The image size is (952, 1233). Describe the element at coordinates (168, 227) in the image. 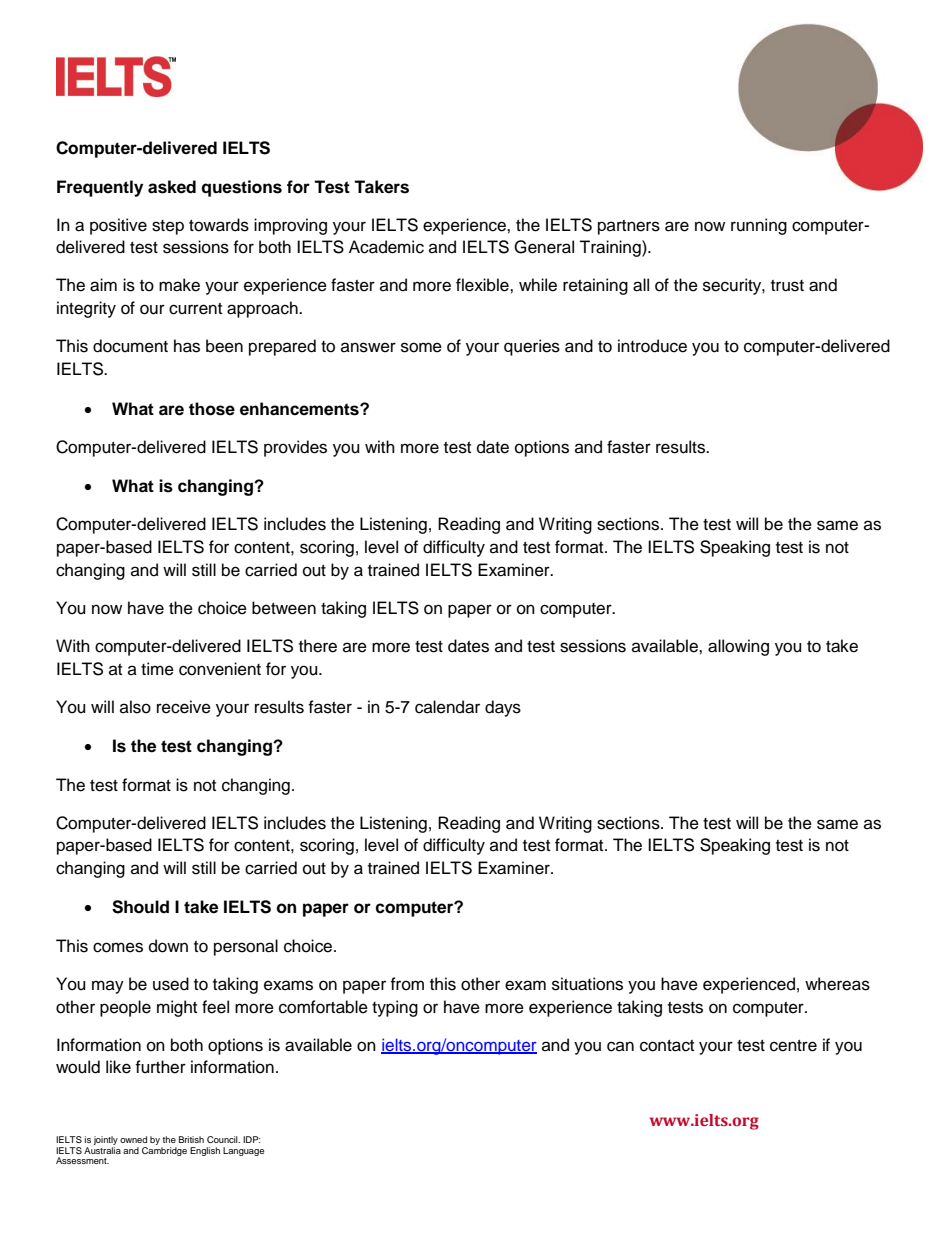

I see `step` at that location.
